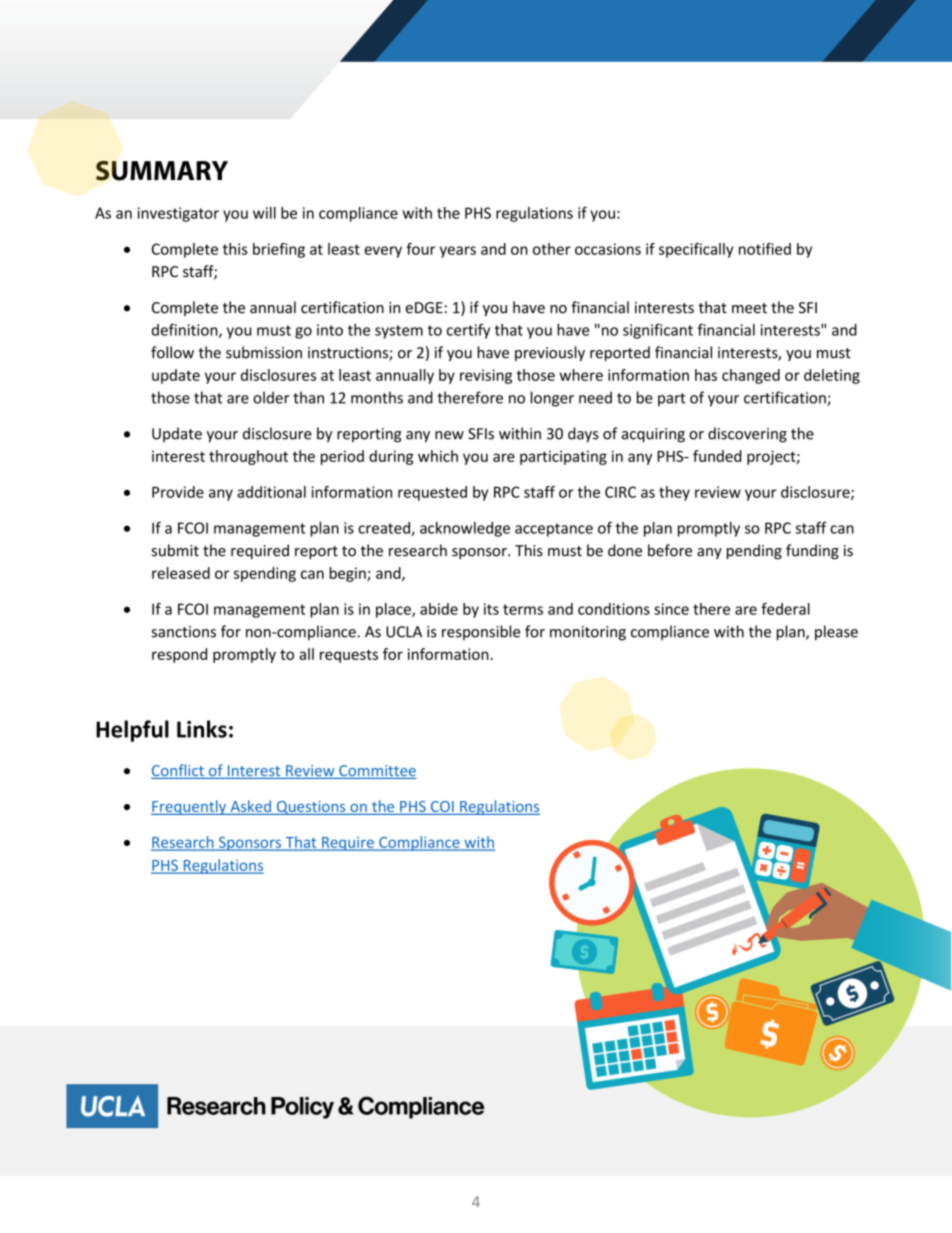  What do you see at coordinates (178, 214) in the page?
I see `investigator` at bounding box center [178, 214].
